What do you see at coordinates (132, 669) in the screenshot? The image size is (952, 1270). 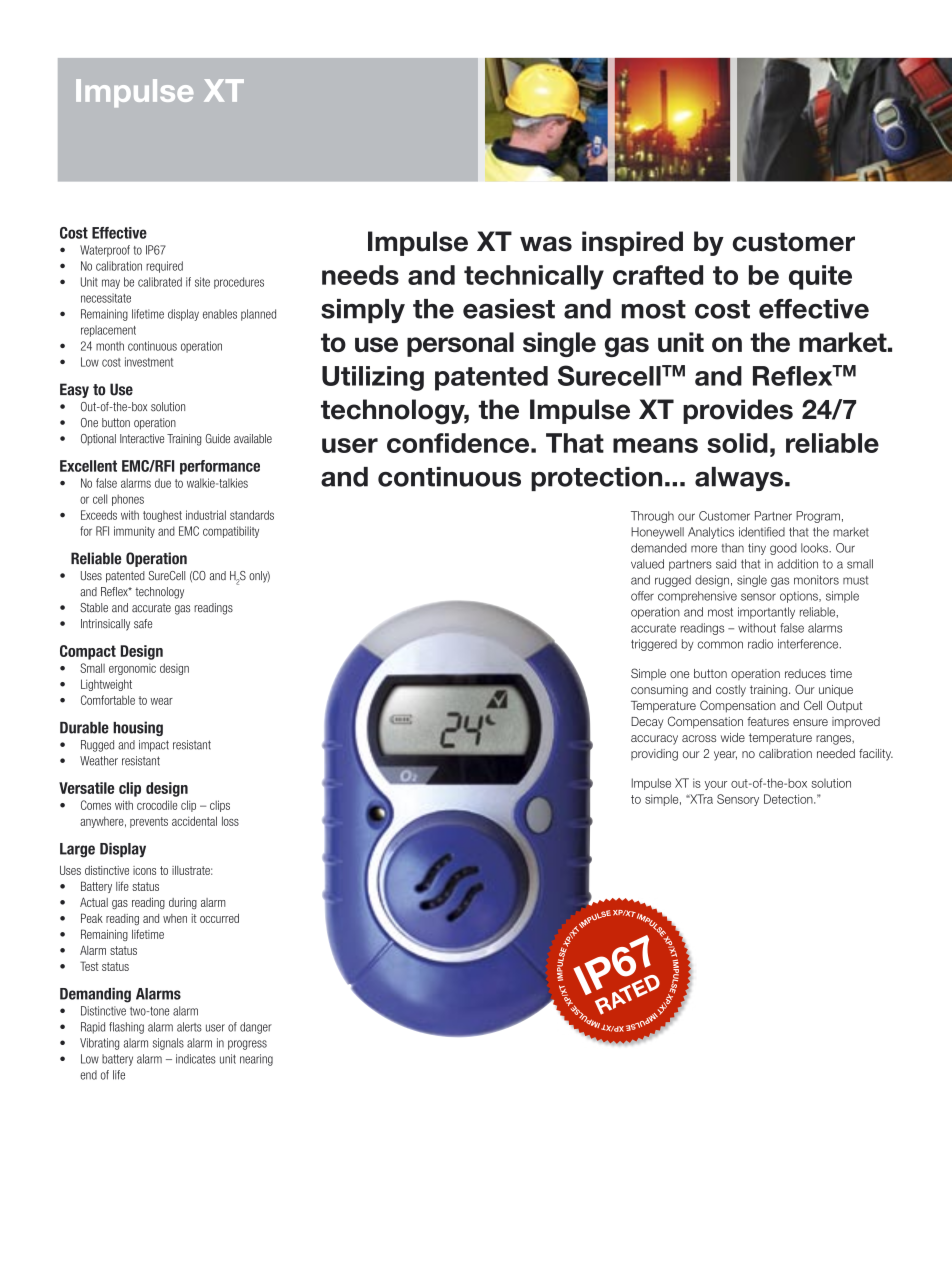 I see `ergonomic` at bounding box center [132, 669].
